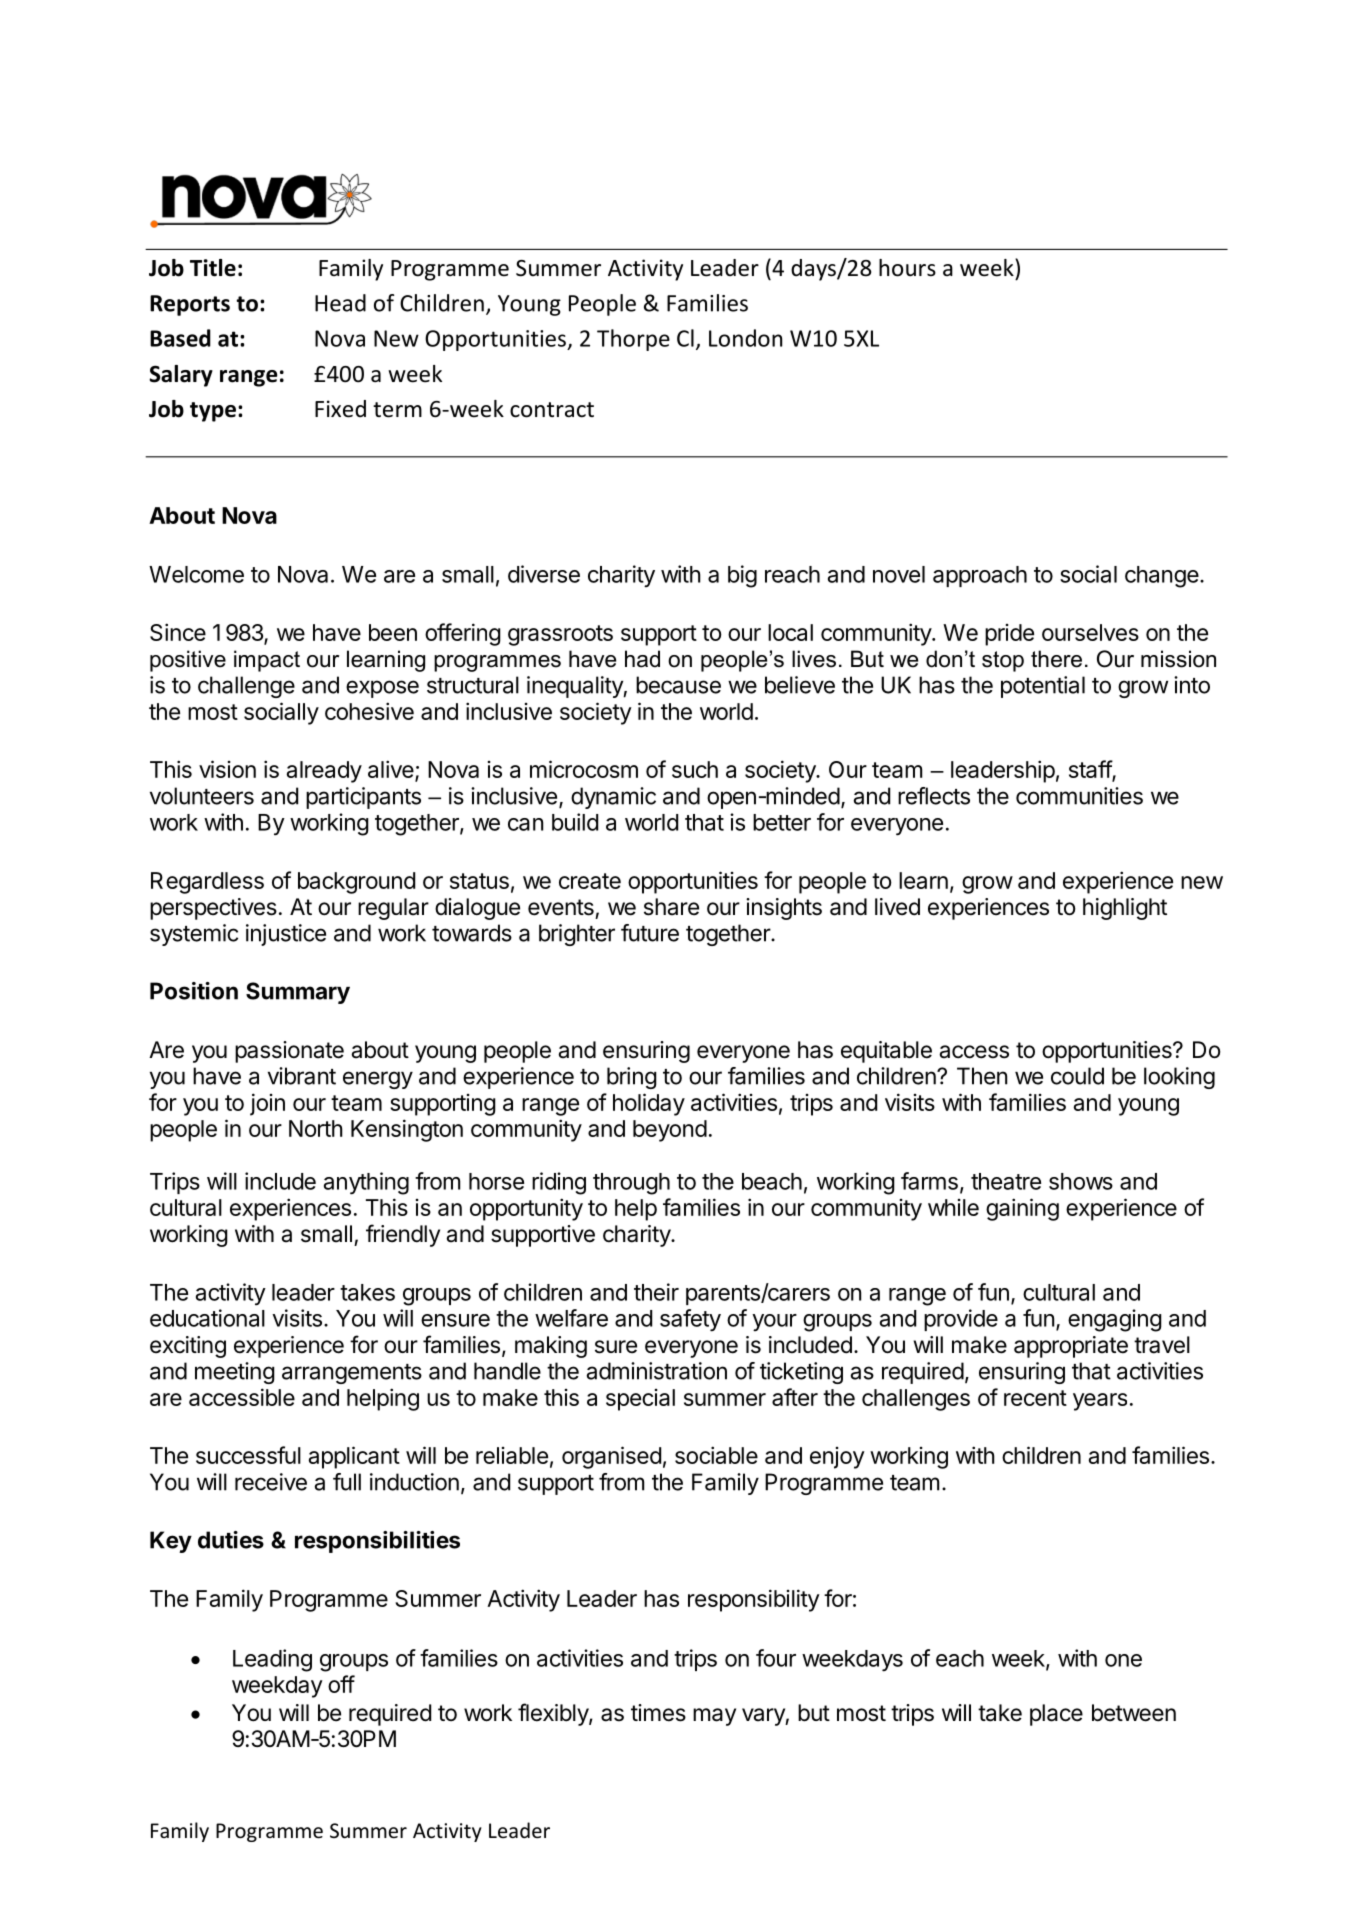 Image resolution: width=1360 pixels, height=1925 pixels. I want to click on Summary, so click(298, 993).
